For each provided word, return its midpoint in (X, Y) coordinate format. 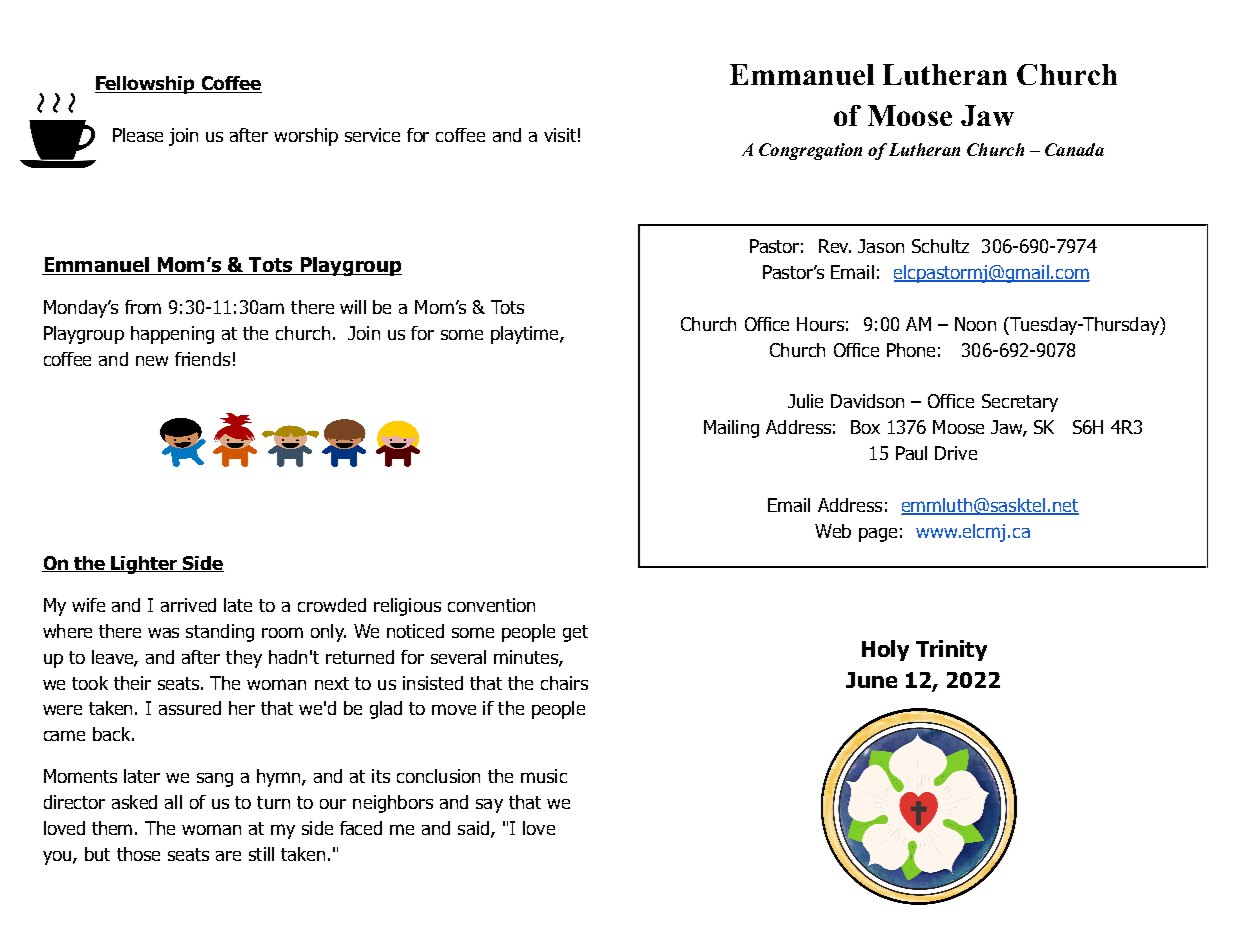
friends (202, 359)
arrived (188, 605)
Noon (975, 324)
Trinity (951, 650)
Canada (1074, 149)
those (138, 854)
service (372, 135)
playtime (526, 335)
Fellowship (146, 85)
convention (491, 605)
